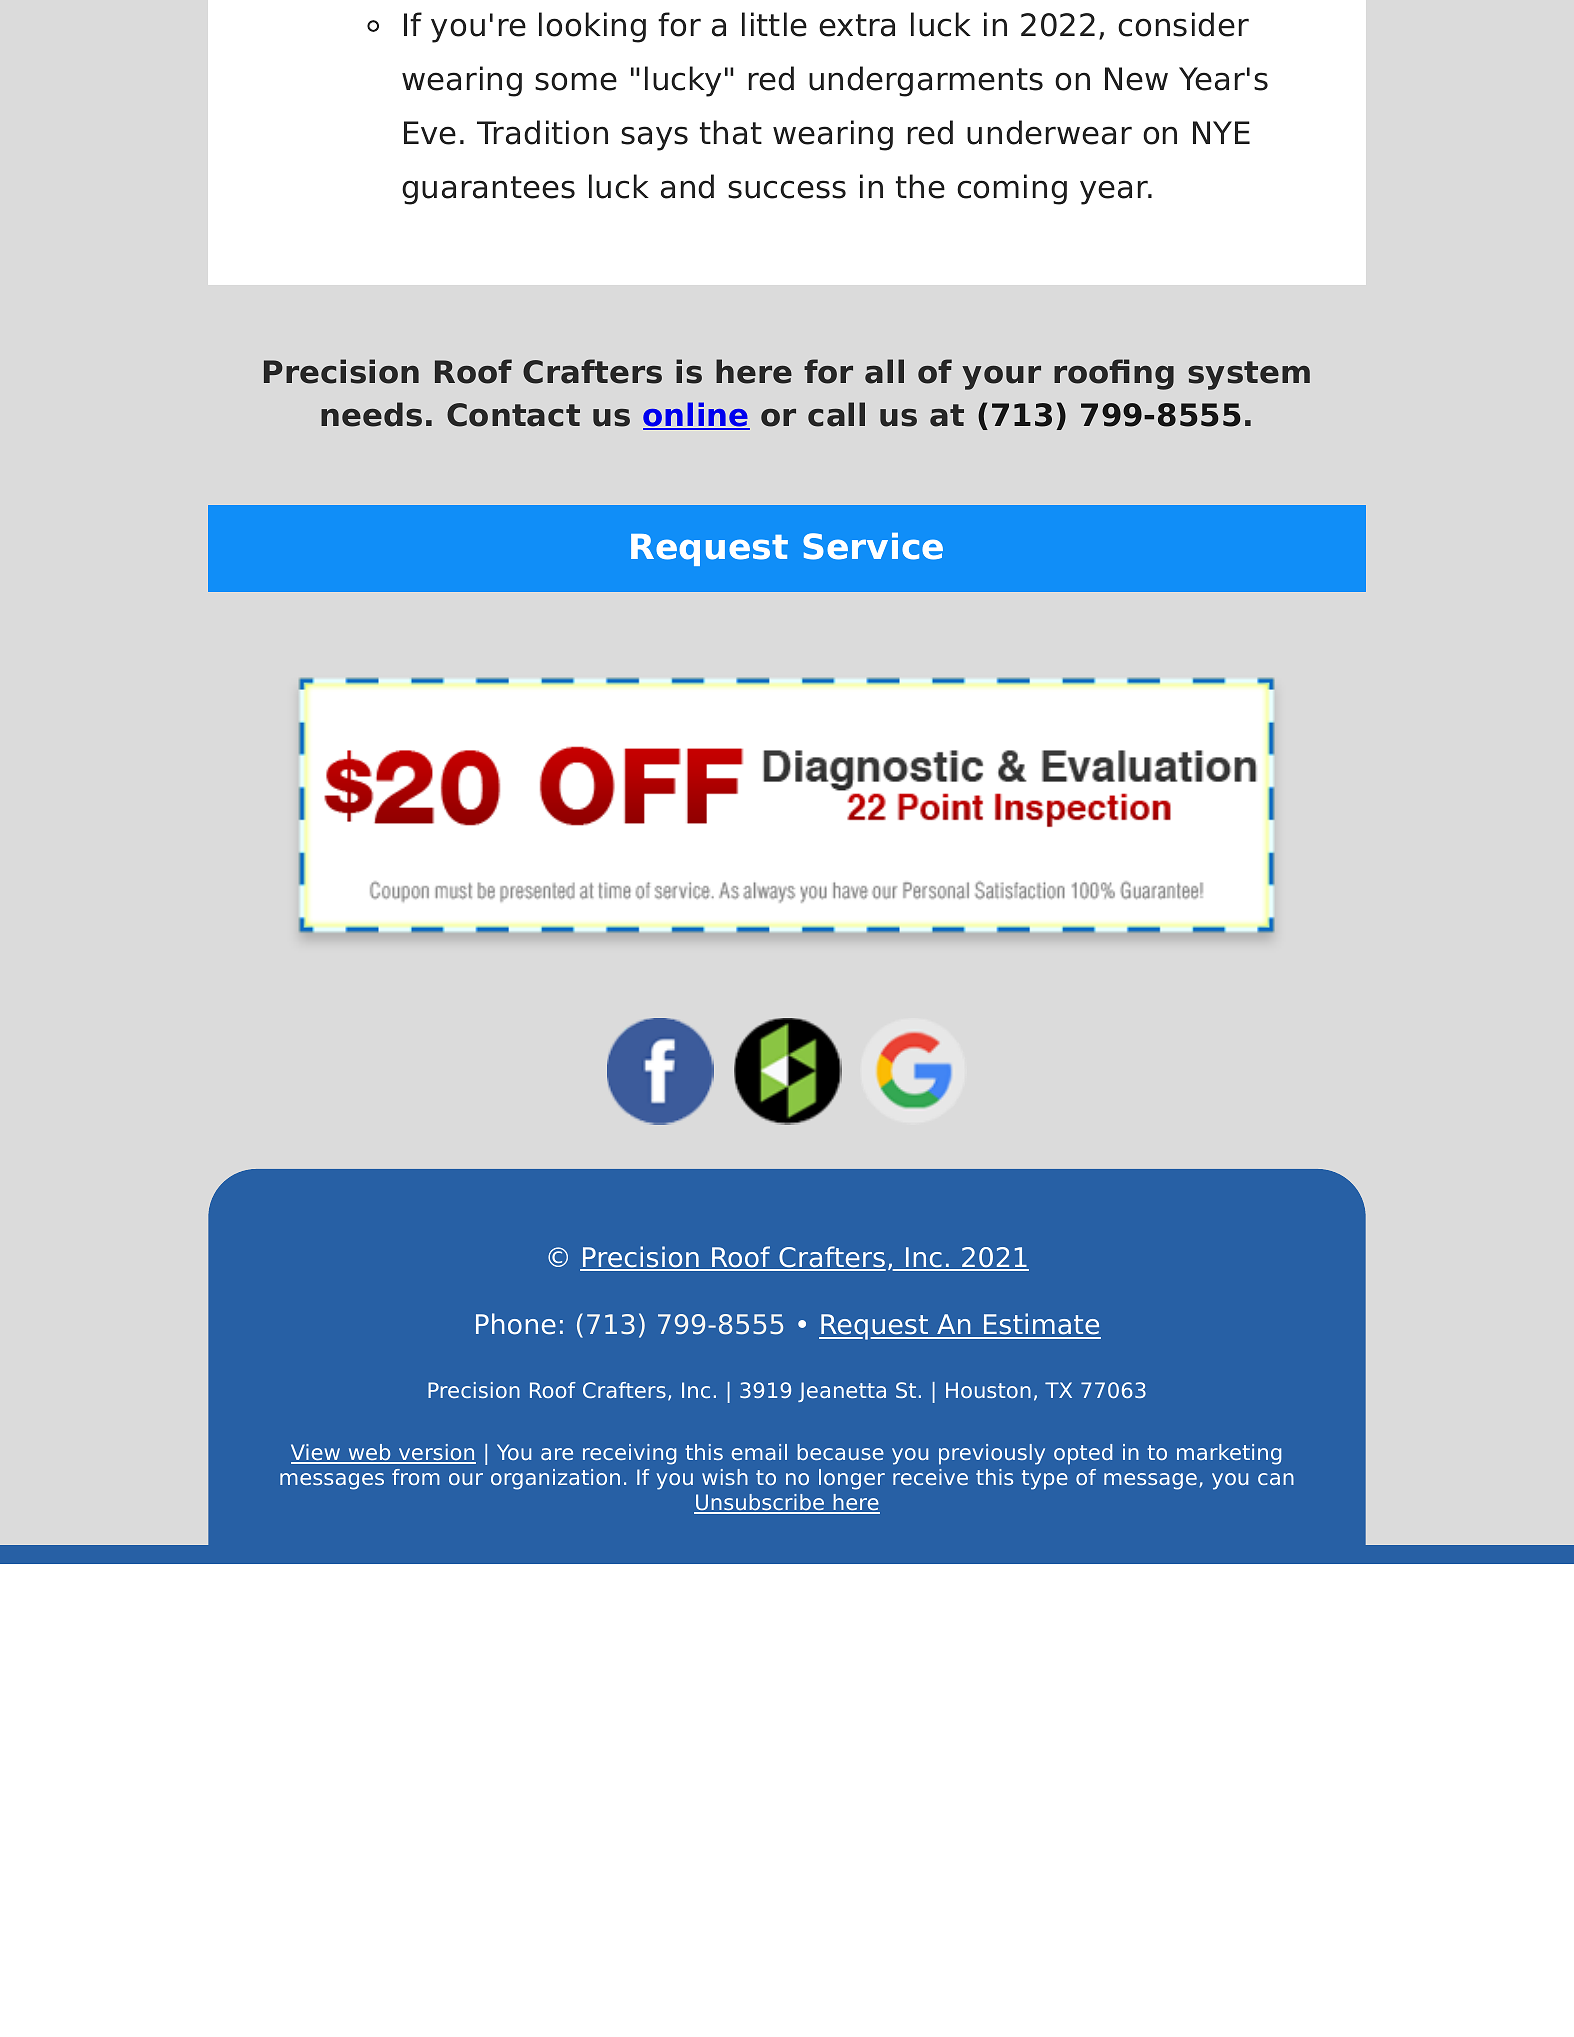 Image resolution: width=1574 pixels, height=2037 pixels. Describe the element at coordinates (430, 133) in the screenshot. I see `Eve` at that location.
